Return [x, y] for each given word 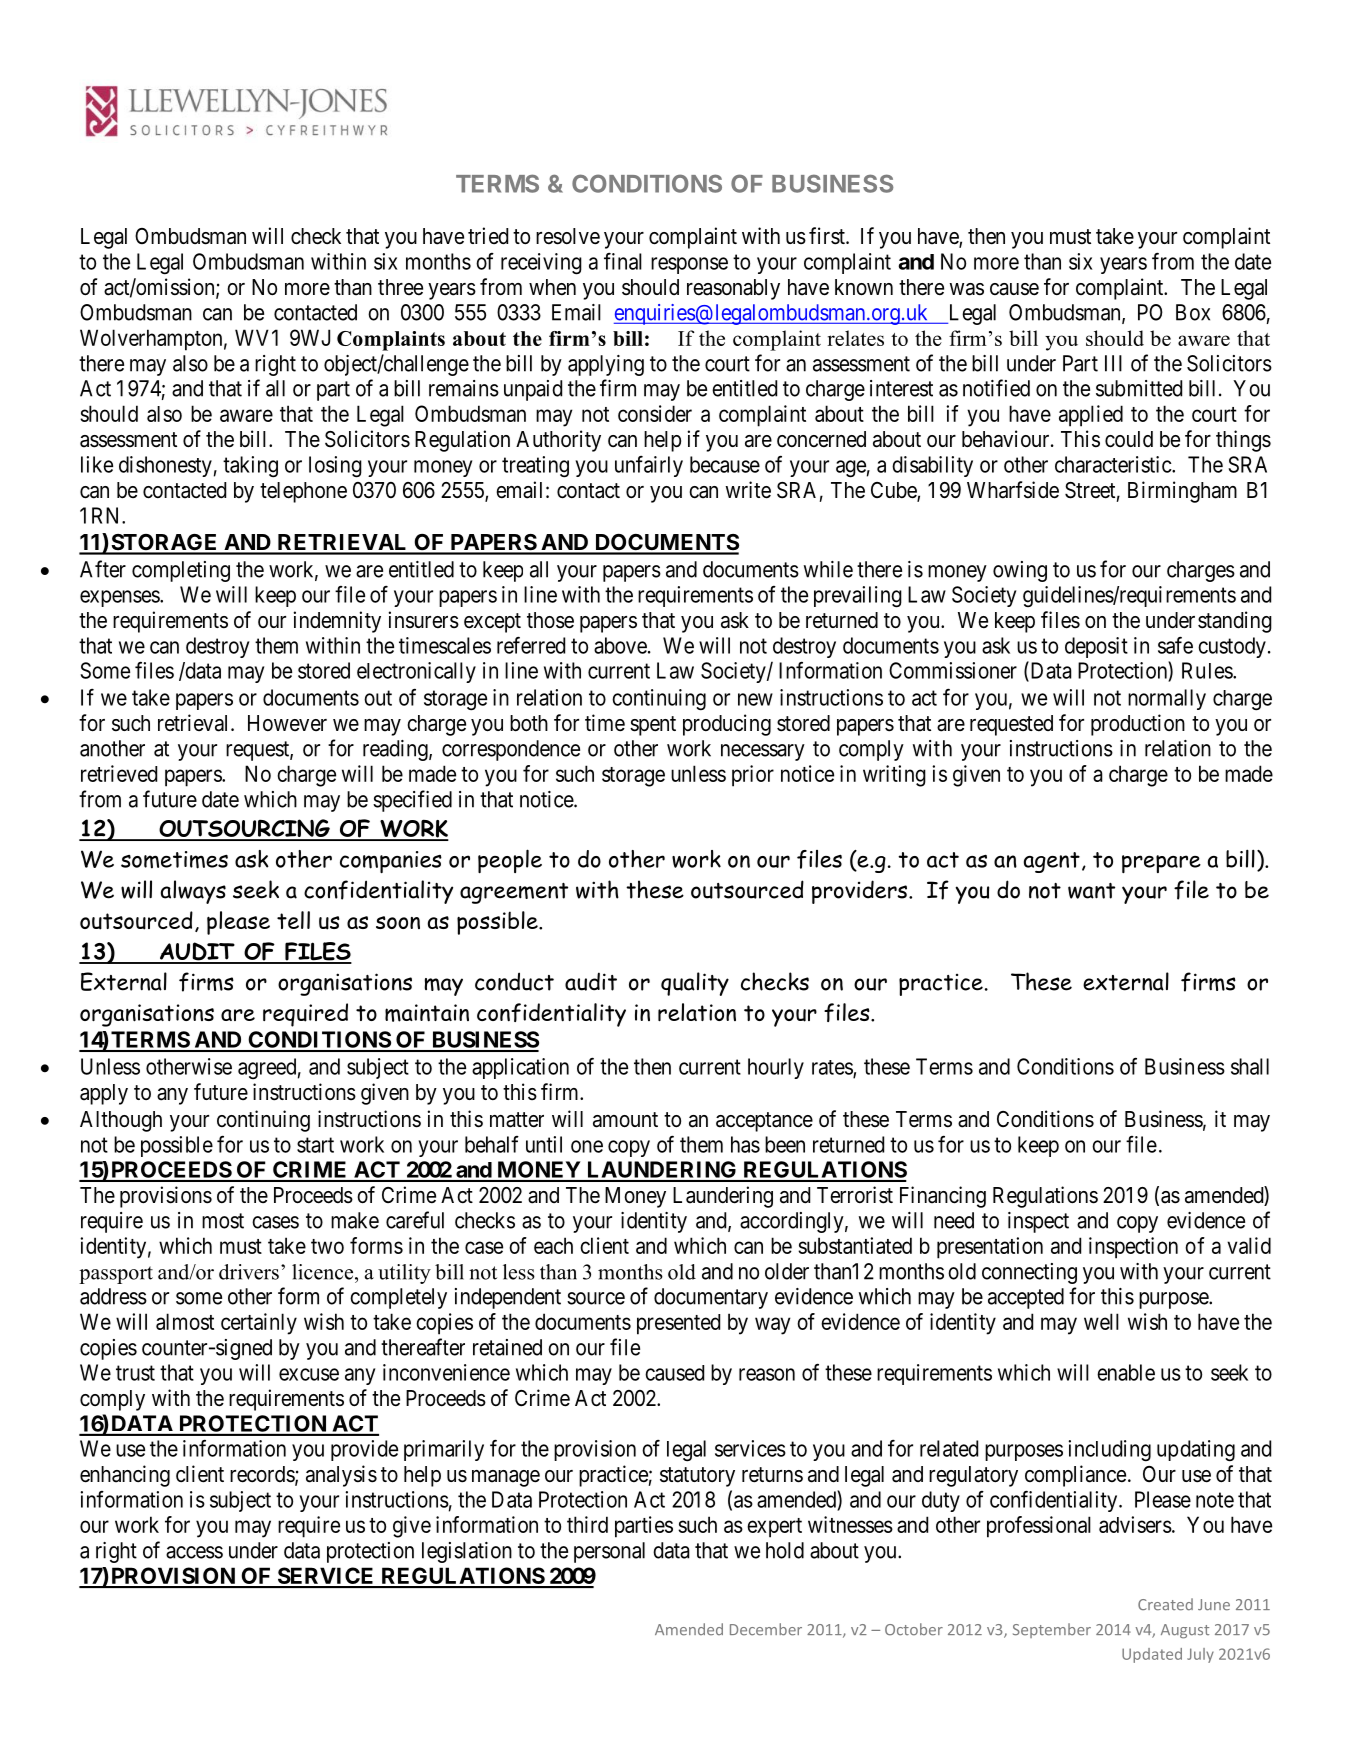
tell [293, 920]
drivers [249, 1272]
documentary [711, 1298]
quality [695, 984]
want [1091, 891]
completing [181, 571]
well [1101, 1321]
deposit [1096, 647]
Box [1193, 312]
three [400, 287]
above [620, 645]
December [766, 1629]
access [194, 1552]
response [689, 265]
